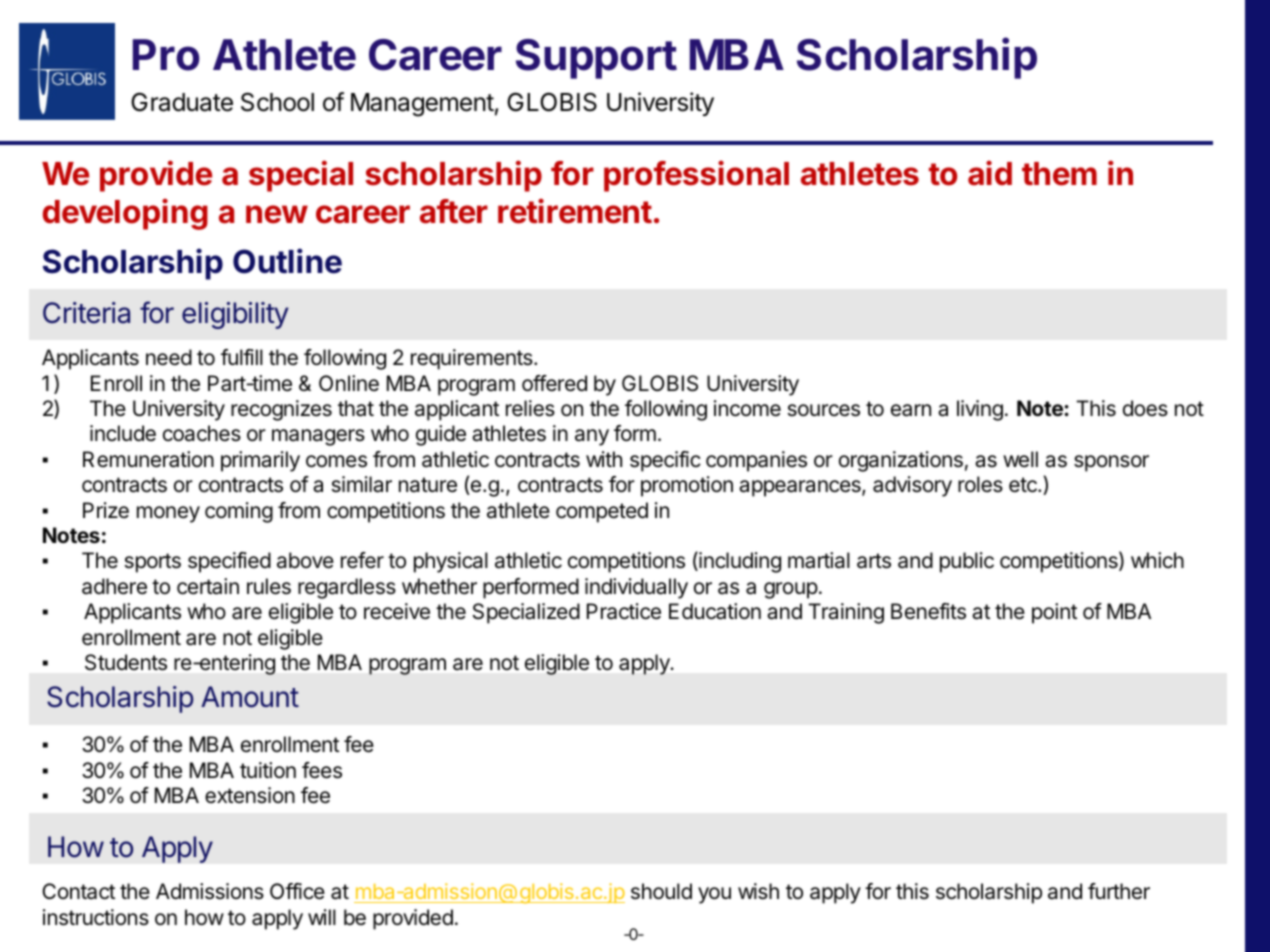 This document has width=1270, height=952. Describe the element at coordinates (596, 59) in the document. I see `Support` at that location.
